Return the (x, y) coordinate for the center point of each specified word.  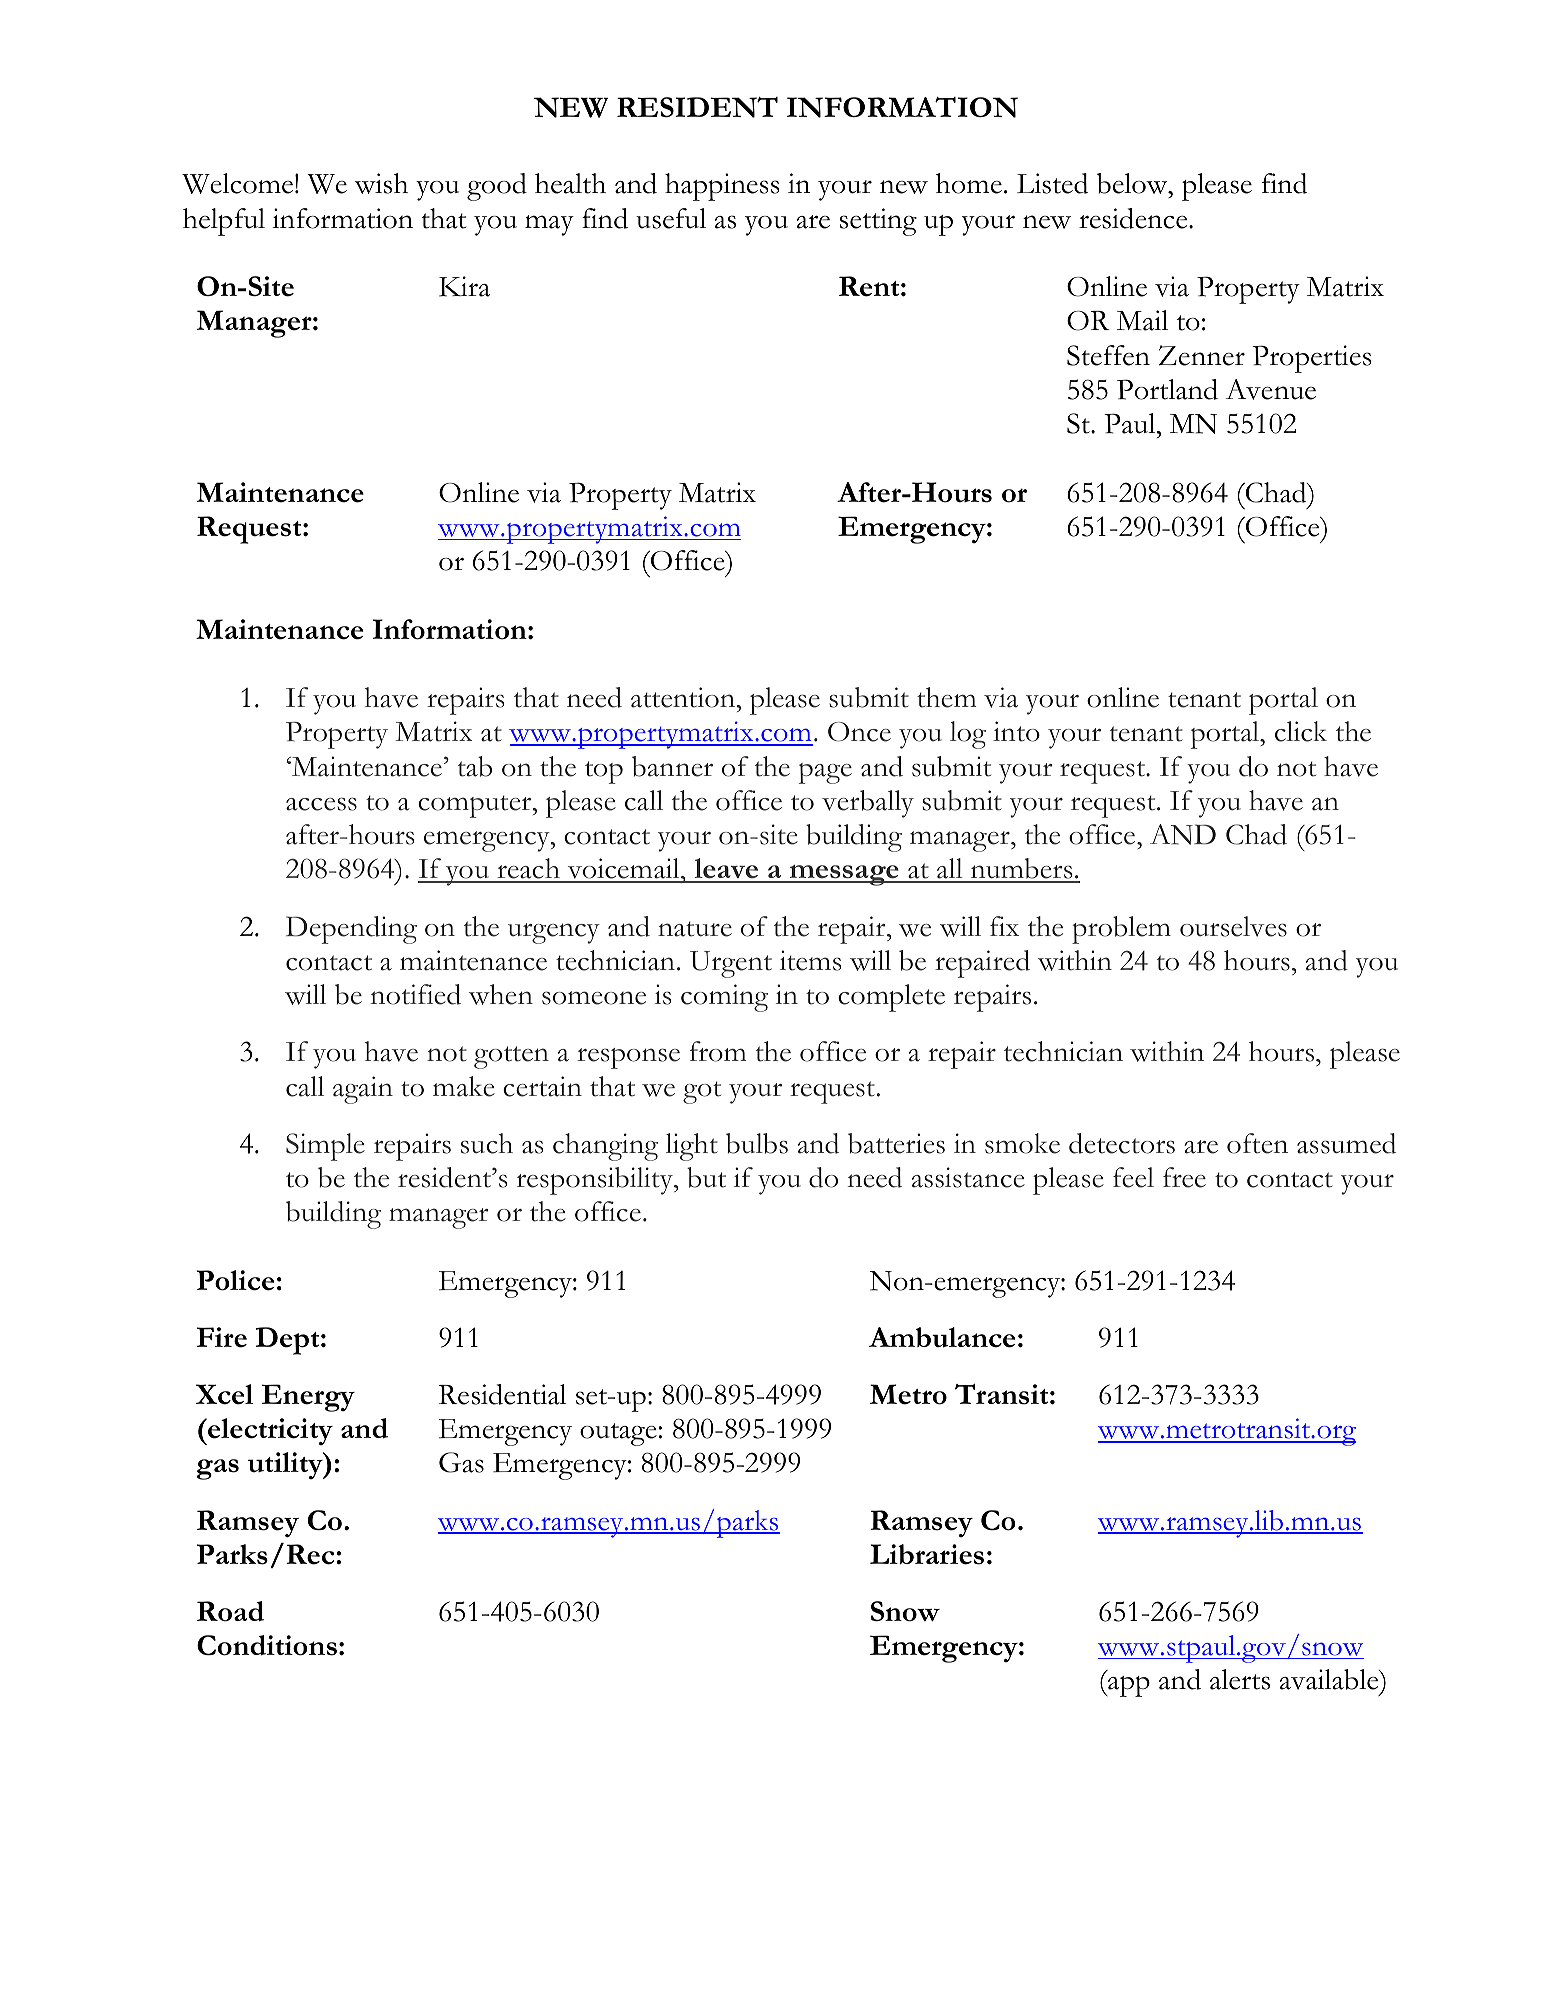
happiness (722, 187)
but (706, 1177)
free (1184, 1177)
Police (235, 1280)
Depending (351, 930)
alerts (1240, 1679)
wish (381, 183)
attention (684, 697)
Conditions (267, 1645)
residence (1134, 218)
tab (475, 766)
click (1301, 731)
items (810, 960)
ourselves (1233, 926)
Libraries (927, 1554)
